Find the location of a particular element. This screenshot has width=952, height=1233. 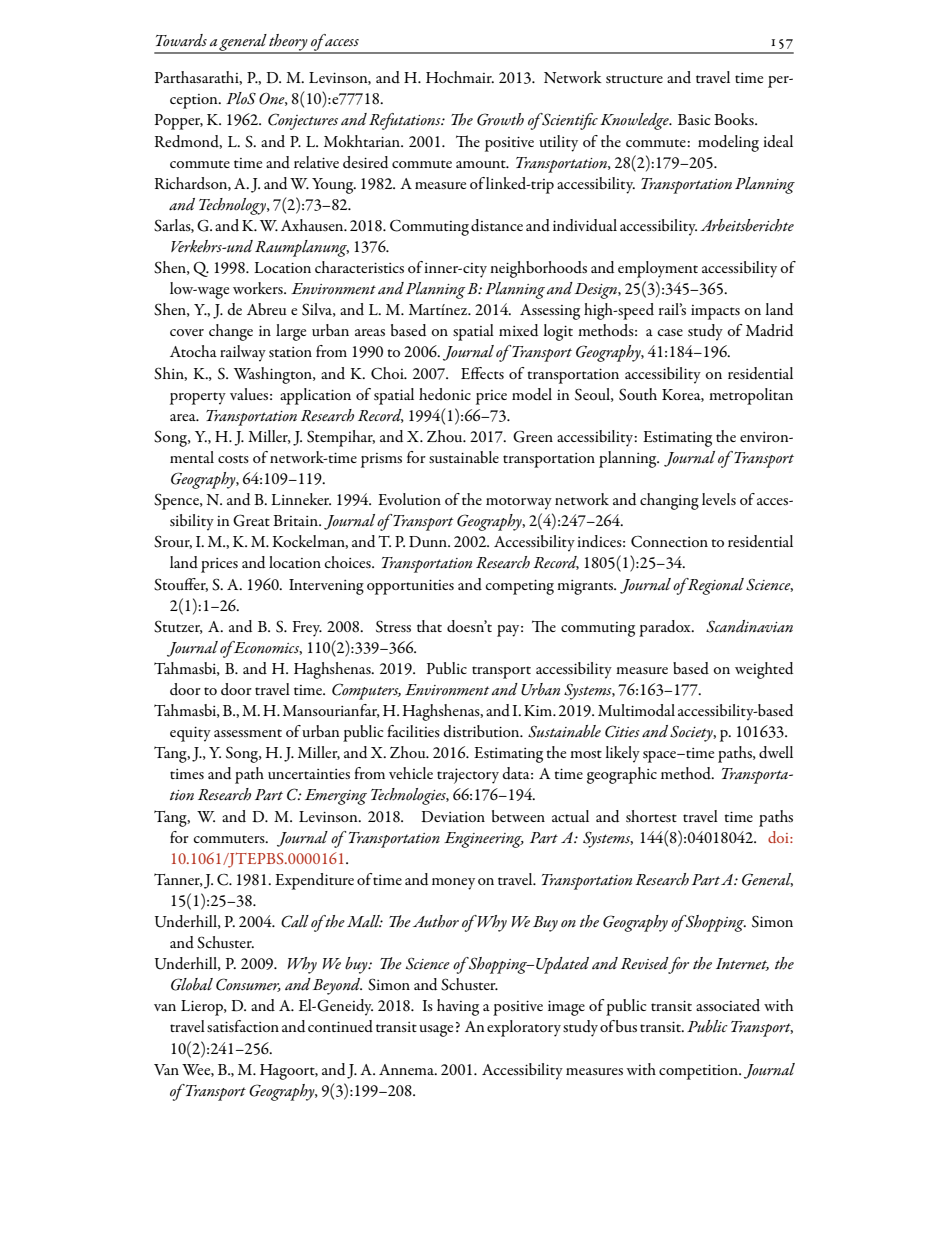

levels is located at coordinates (719, 499).
